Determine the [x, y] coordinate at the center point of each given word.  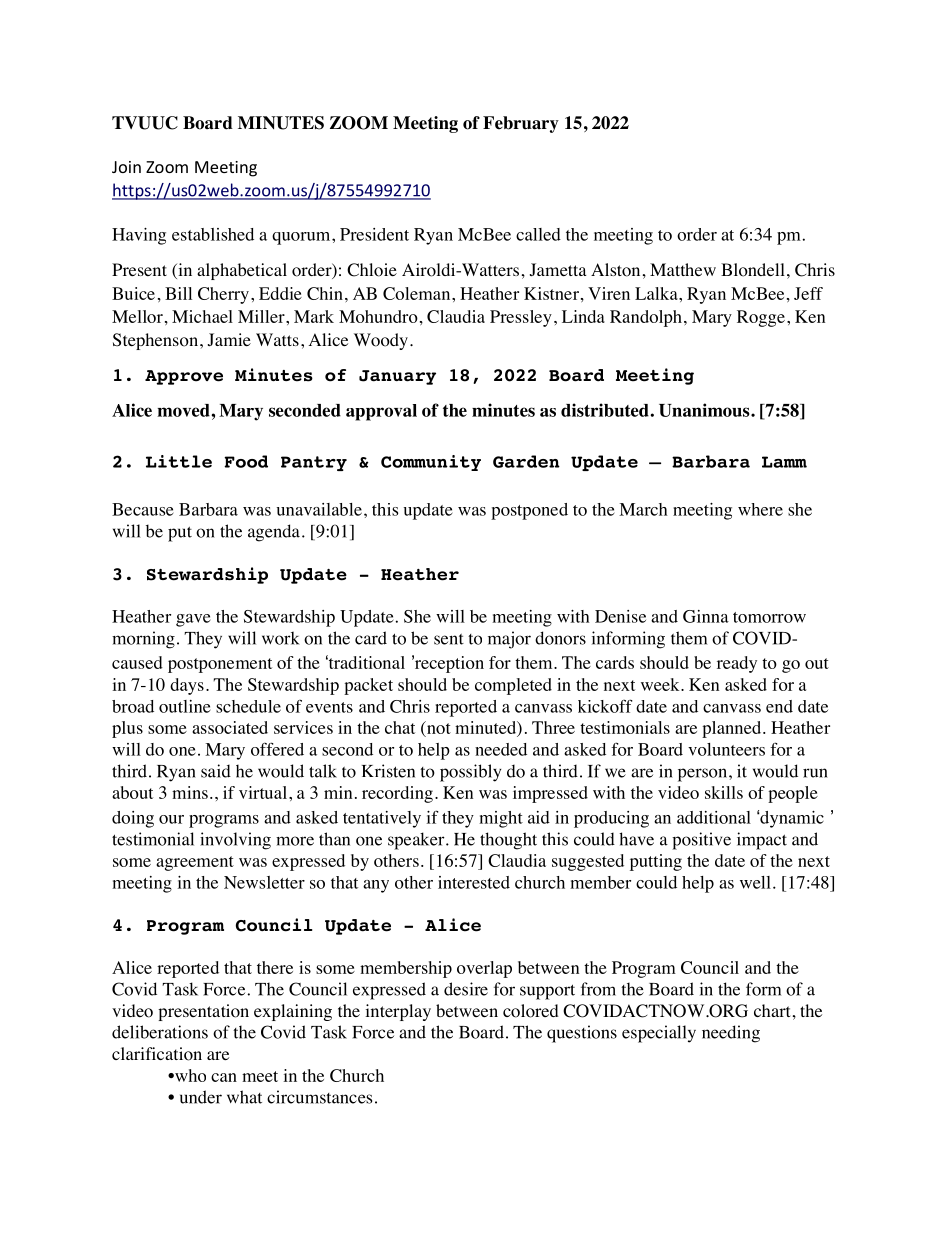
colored [531, 1011]
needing [731, 1034]
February [521, 124]
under [201, 1097]
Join [126, 167]
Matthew [683, 269]
